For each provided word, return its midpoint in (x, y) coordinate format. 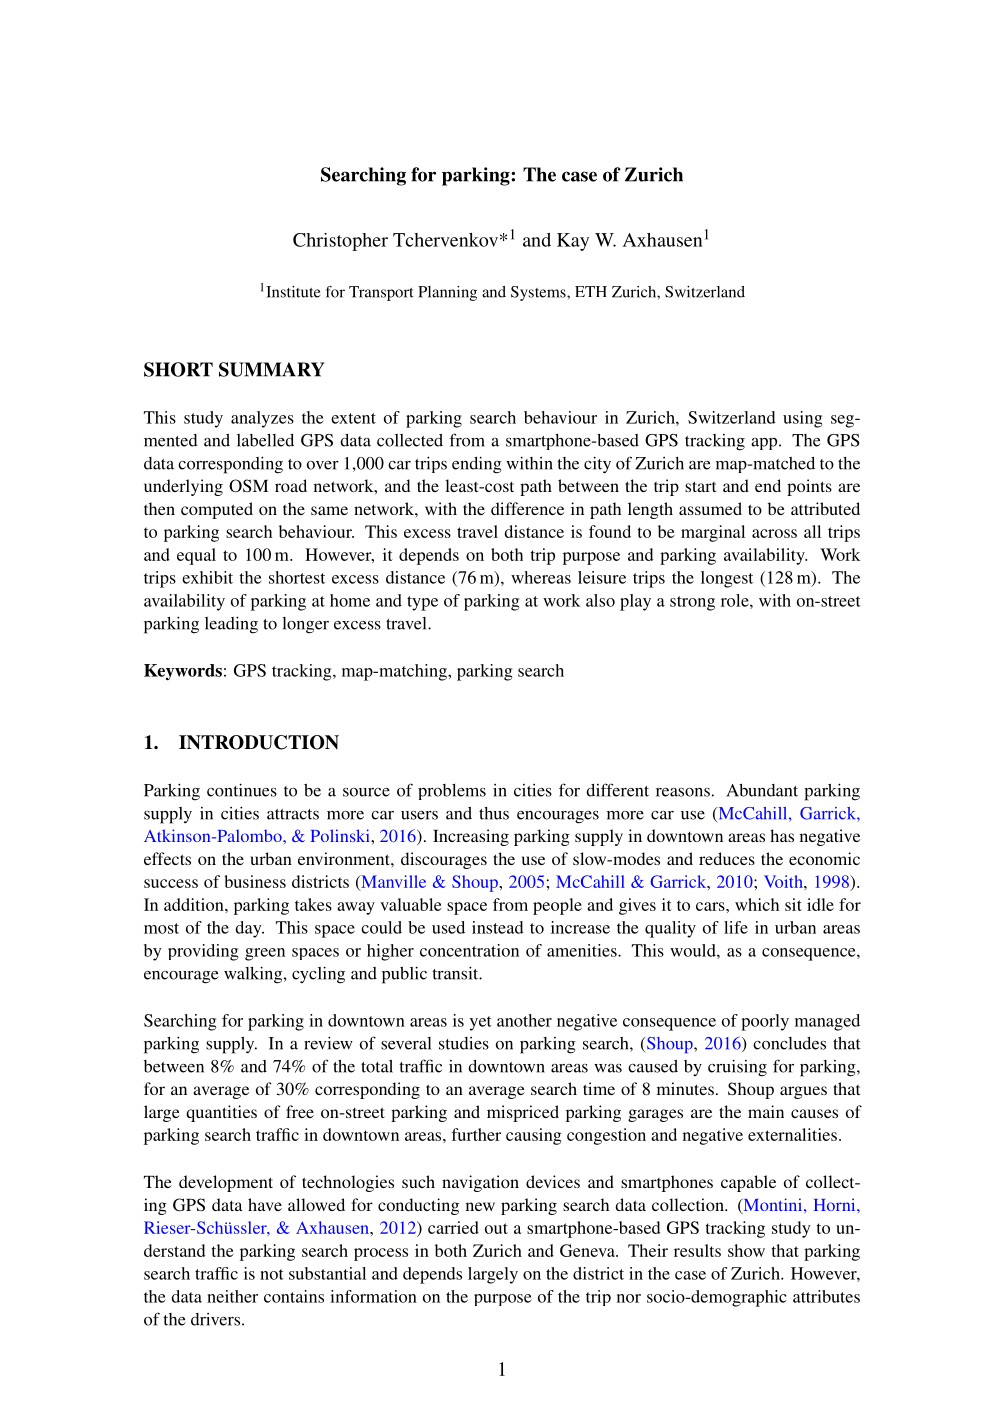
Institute (293, 292)
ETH (591, 291)
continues (242, 790)
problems (452, 792)
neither (232, 1296)
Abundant (762, 790)
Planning (447, 293)
